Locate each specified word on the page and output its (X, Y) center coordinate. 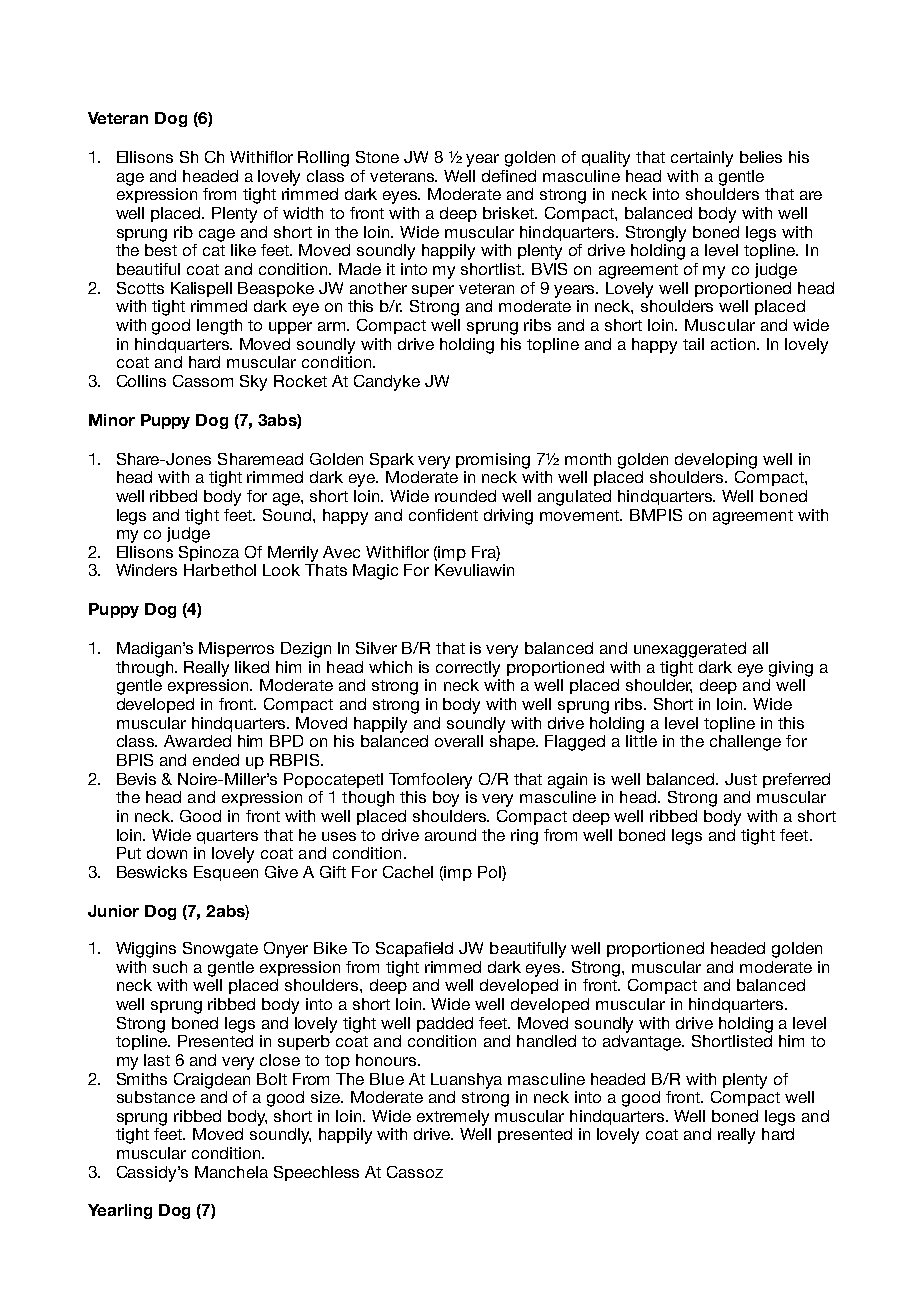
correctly (468, 669)
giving (791, 669)
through (146, 669)
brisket (510, 213)
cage (217, 235)
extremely (453, 1118)
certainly (702, 159)
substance (156, 1097)
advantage (643, 1043)
